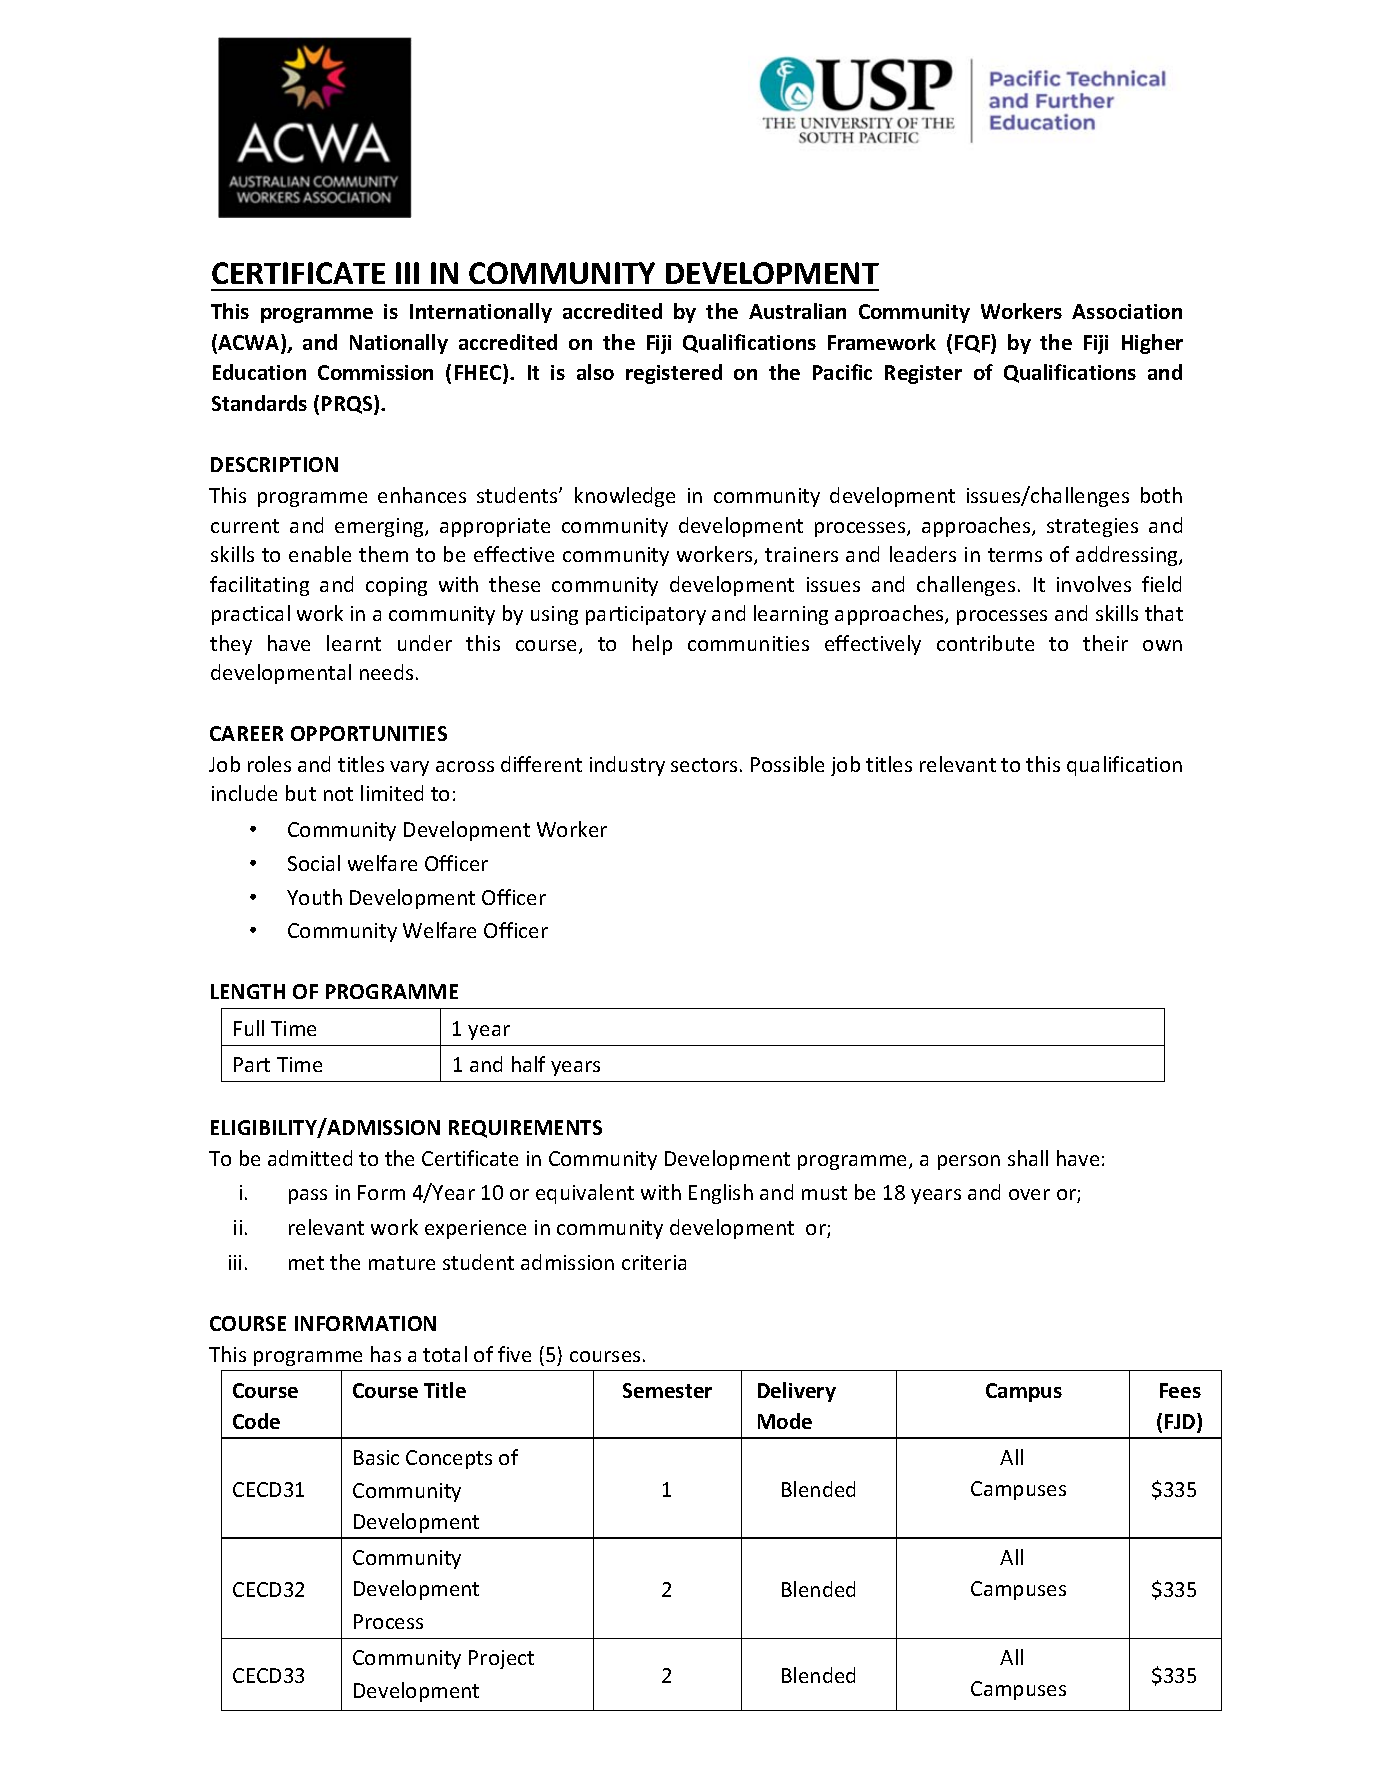 The height and width of the document is (1784, 1378). What do you see at coordinates (338, 794) in the document?
I see `not` at bounding box center [338, 794].
